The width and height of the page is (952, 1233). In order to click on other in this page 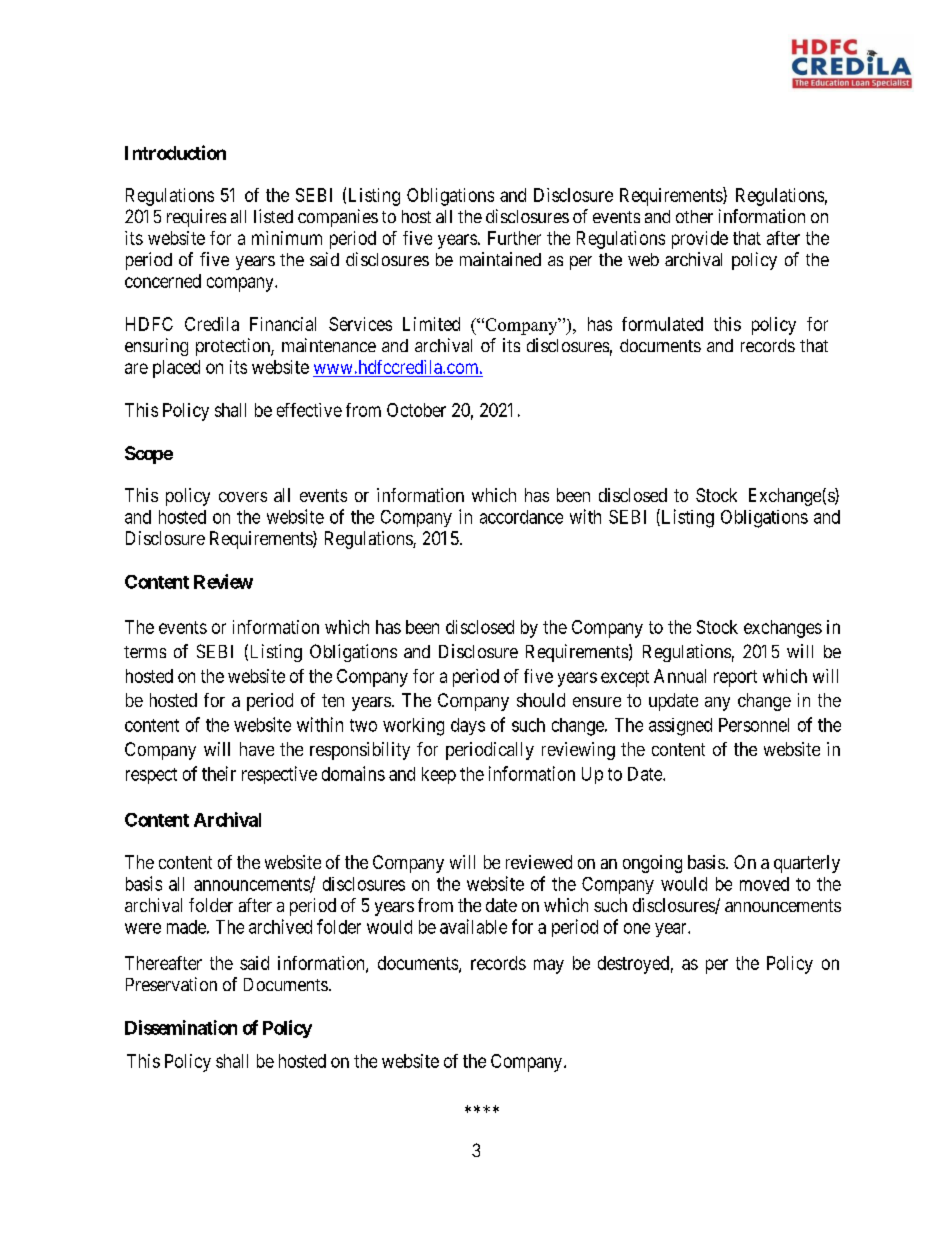, I will do `click(694, 216)`.
